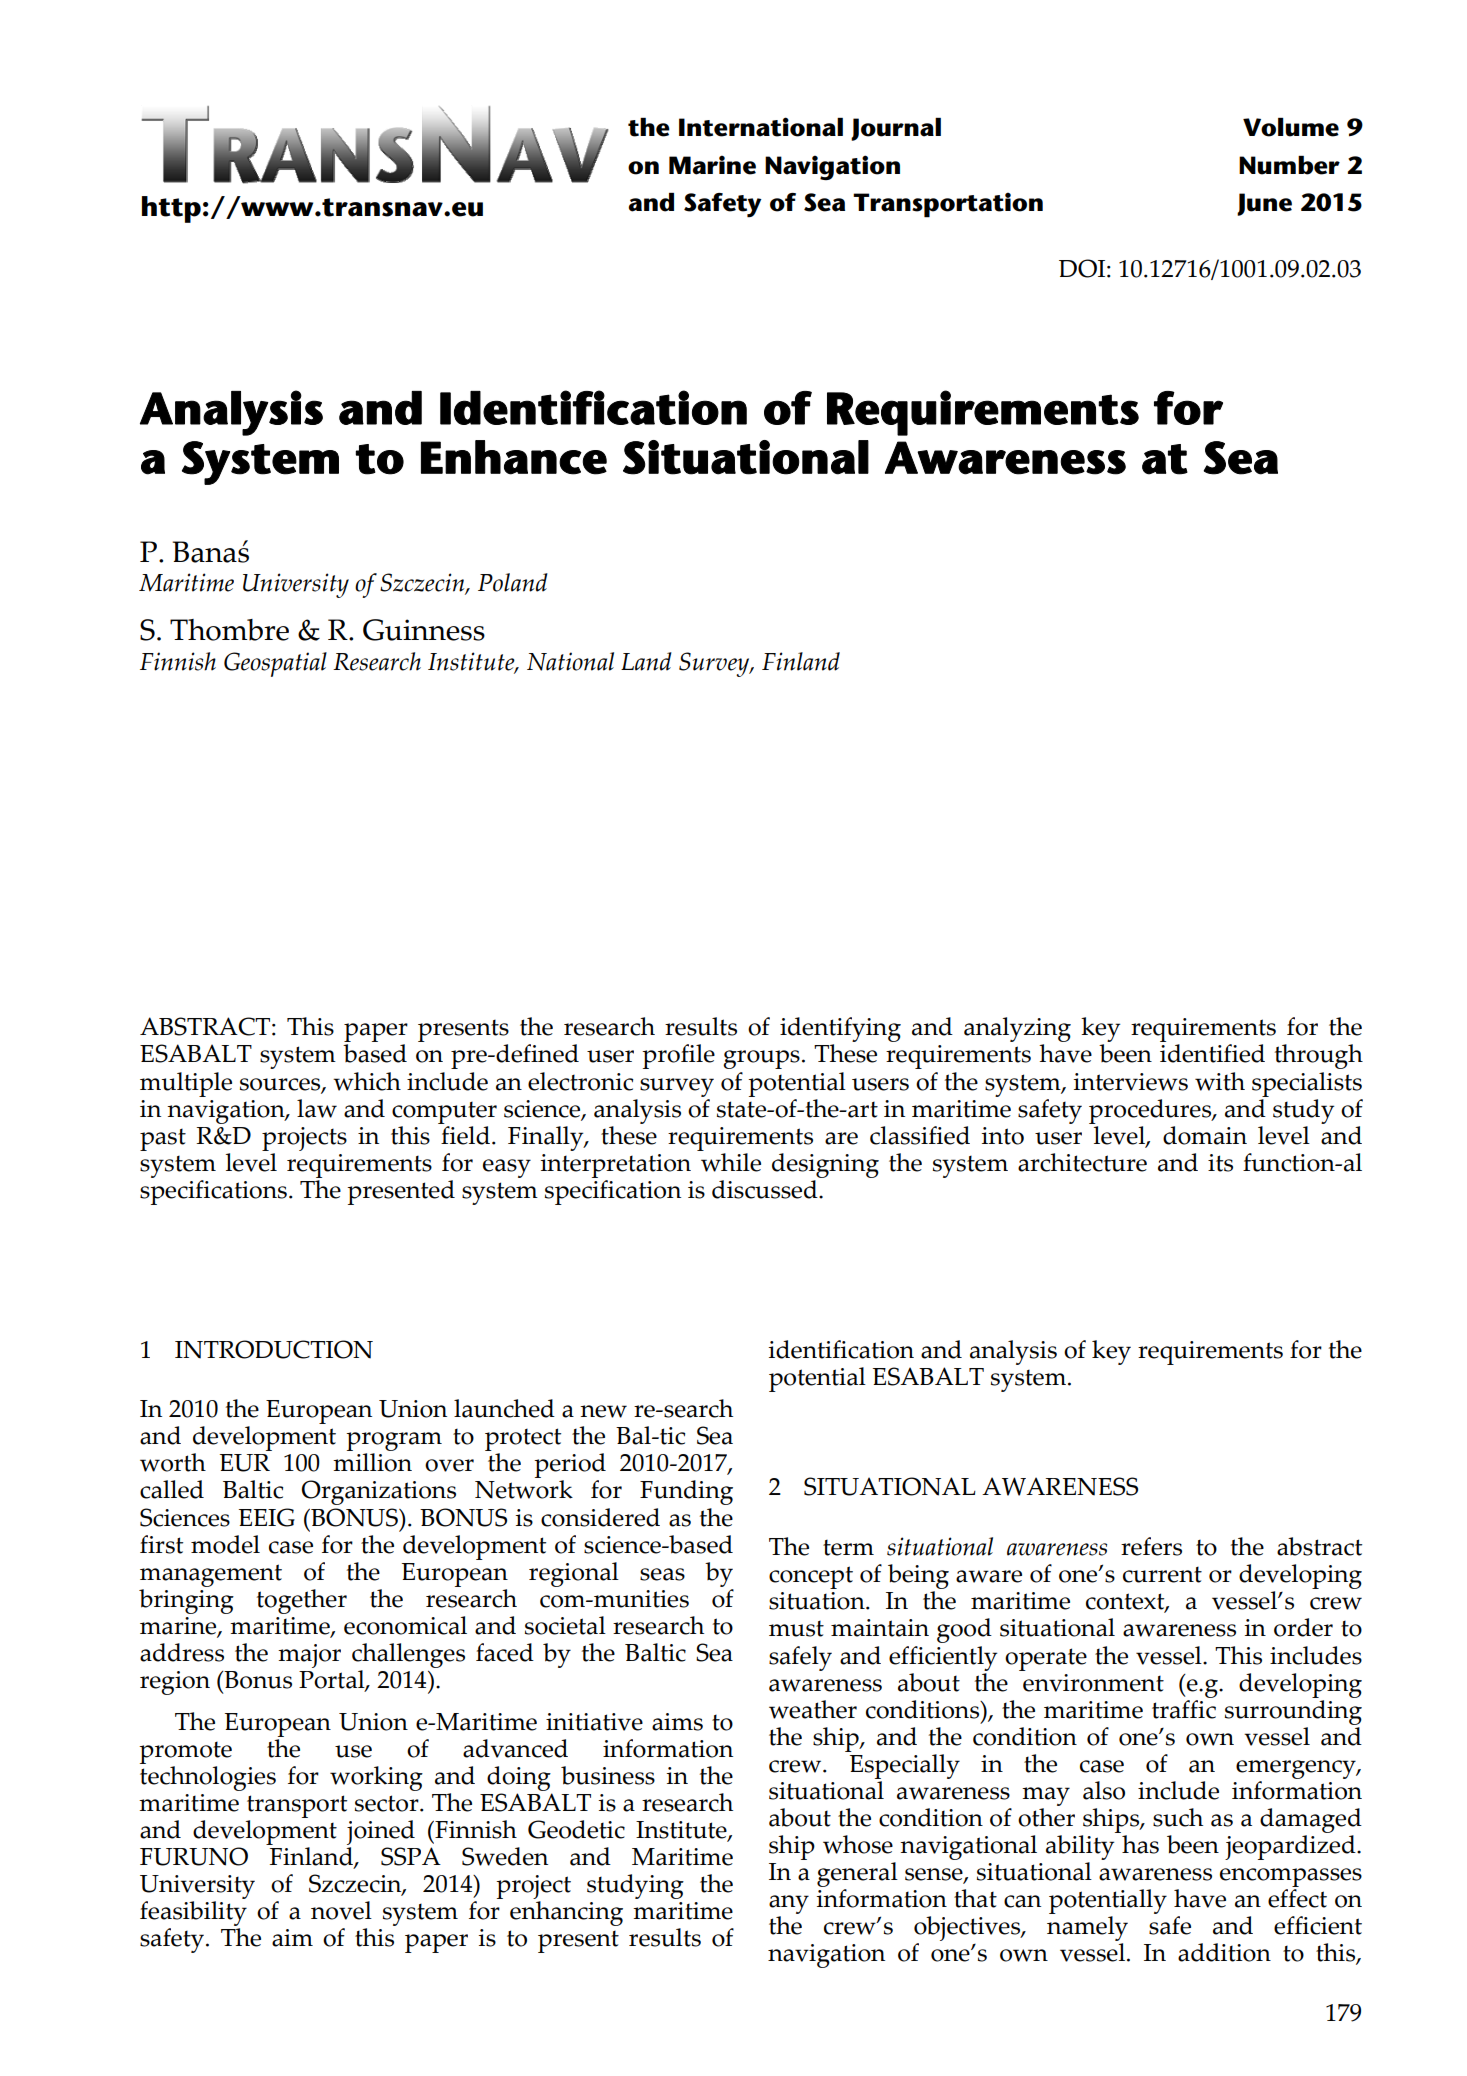 Image resolution: width=1467 pixels, height=2076 pixels. Describe the element at coordinates (1264, 204) in the screenshot. I see `June` at that location.
